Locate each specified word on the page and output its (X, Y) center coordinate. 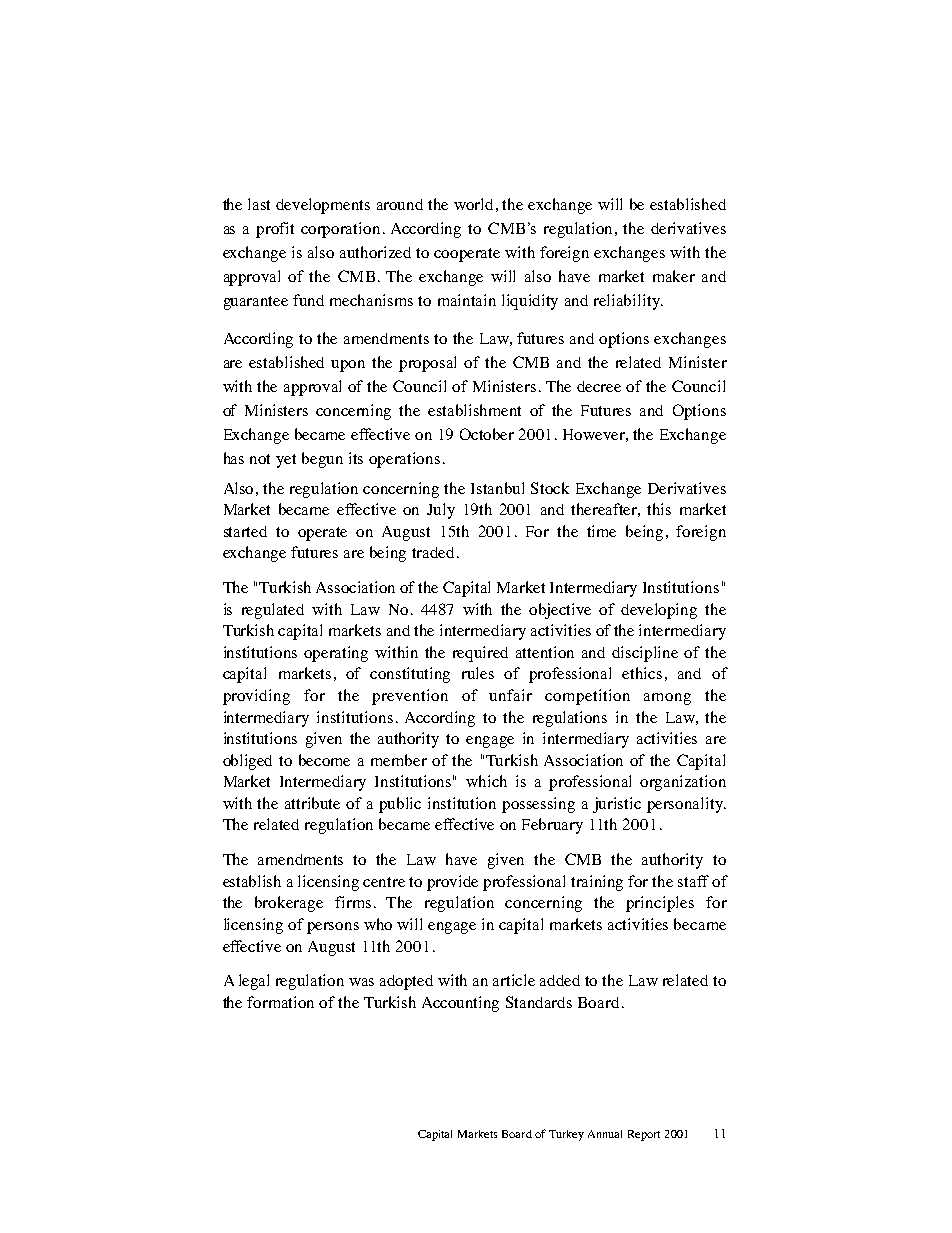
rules (478, 673)
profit (275, 230)
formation (280, 1002)
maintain (467, 300)
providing (256, 697)
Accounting (460, 1004)
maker (674, 276)
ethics (642, 673)
